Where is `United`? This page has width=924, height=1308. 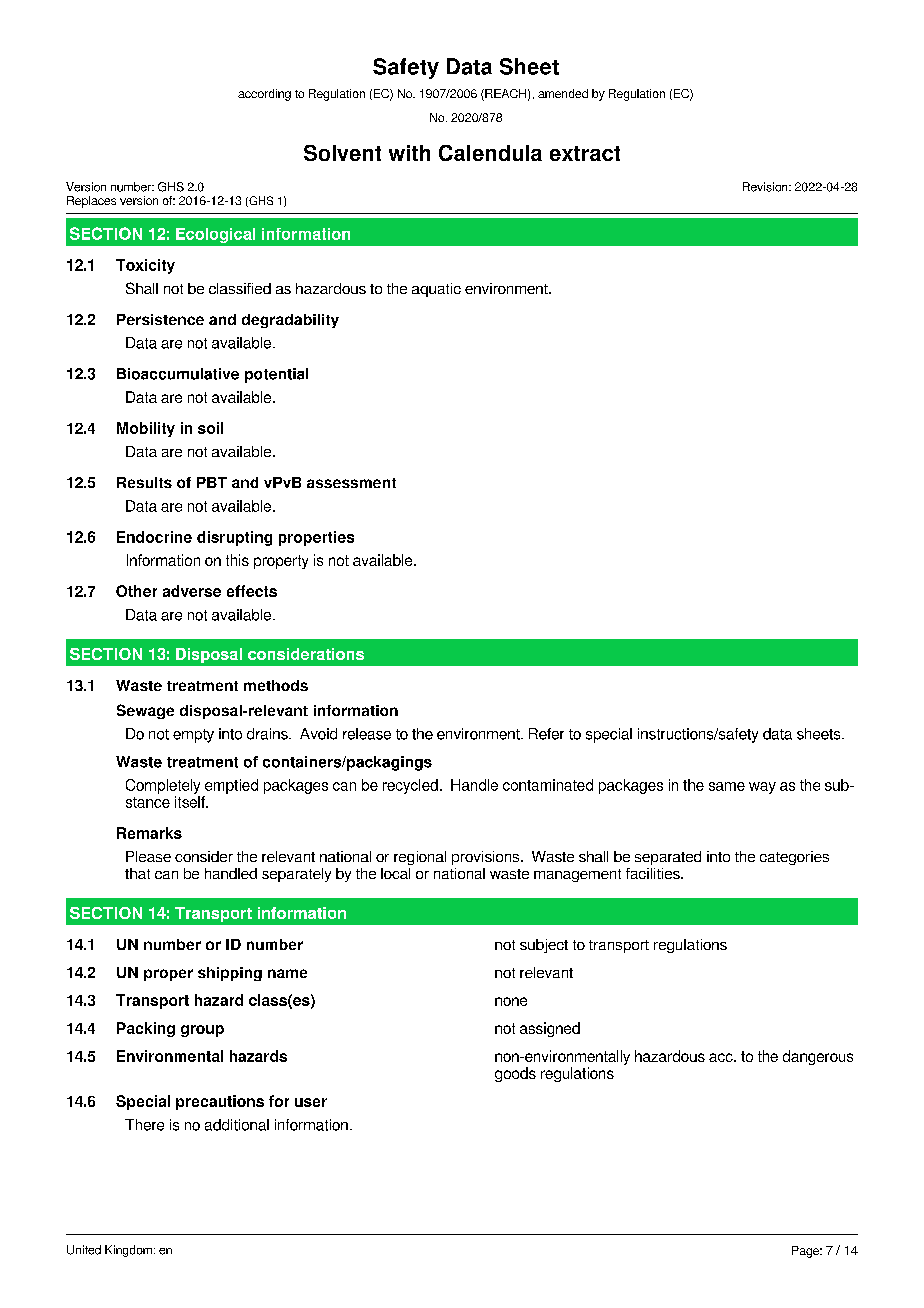 United is located at coordinates (84, 1250).
